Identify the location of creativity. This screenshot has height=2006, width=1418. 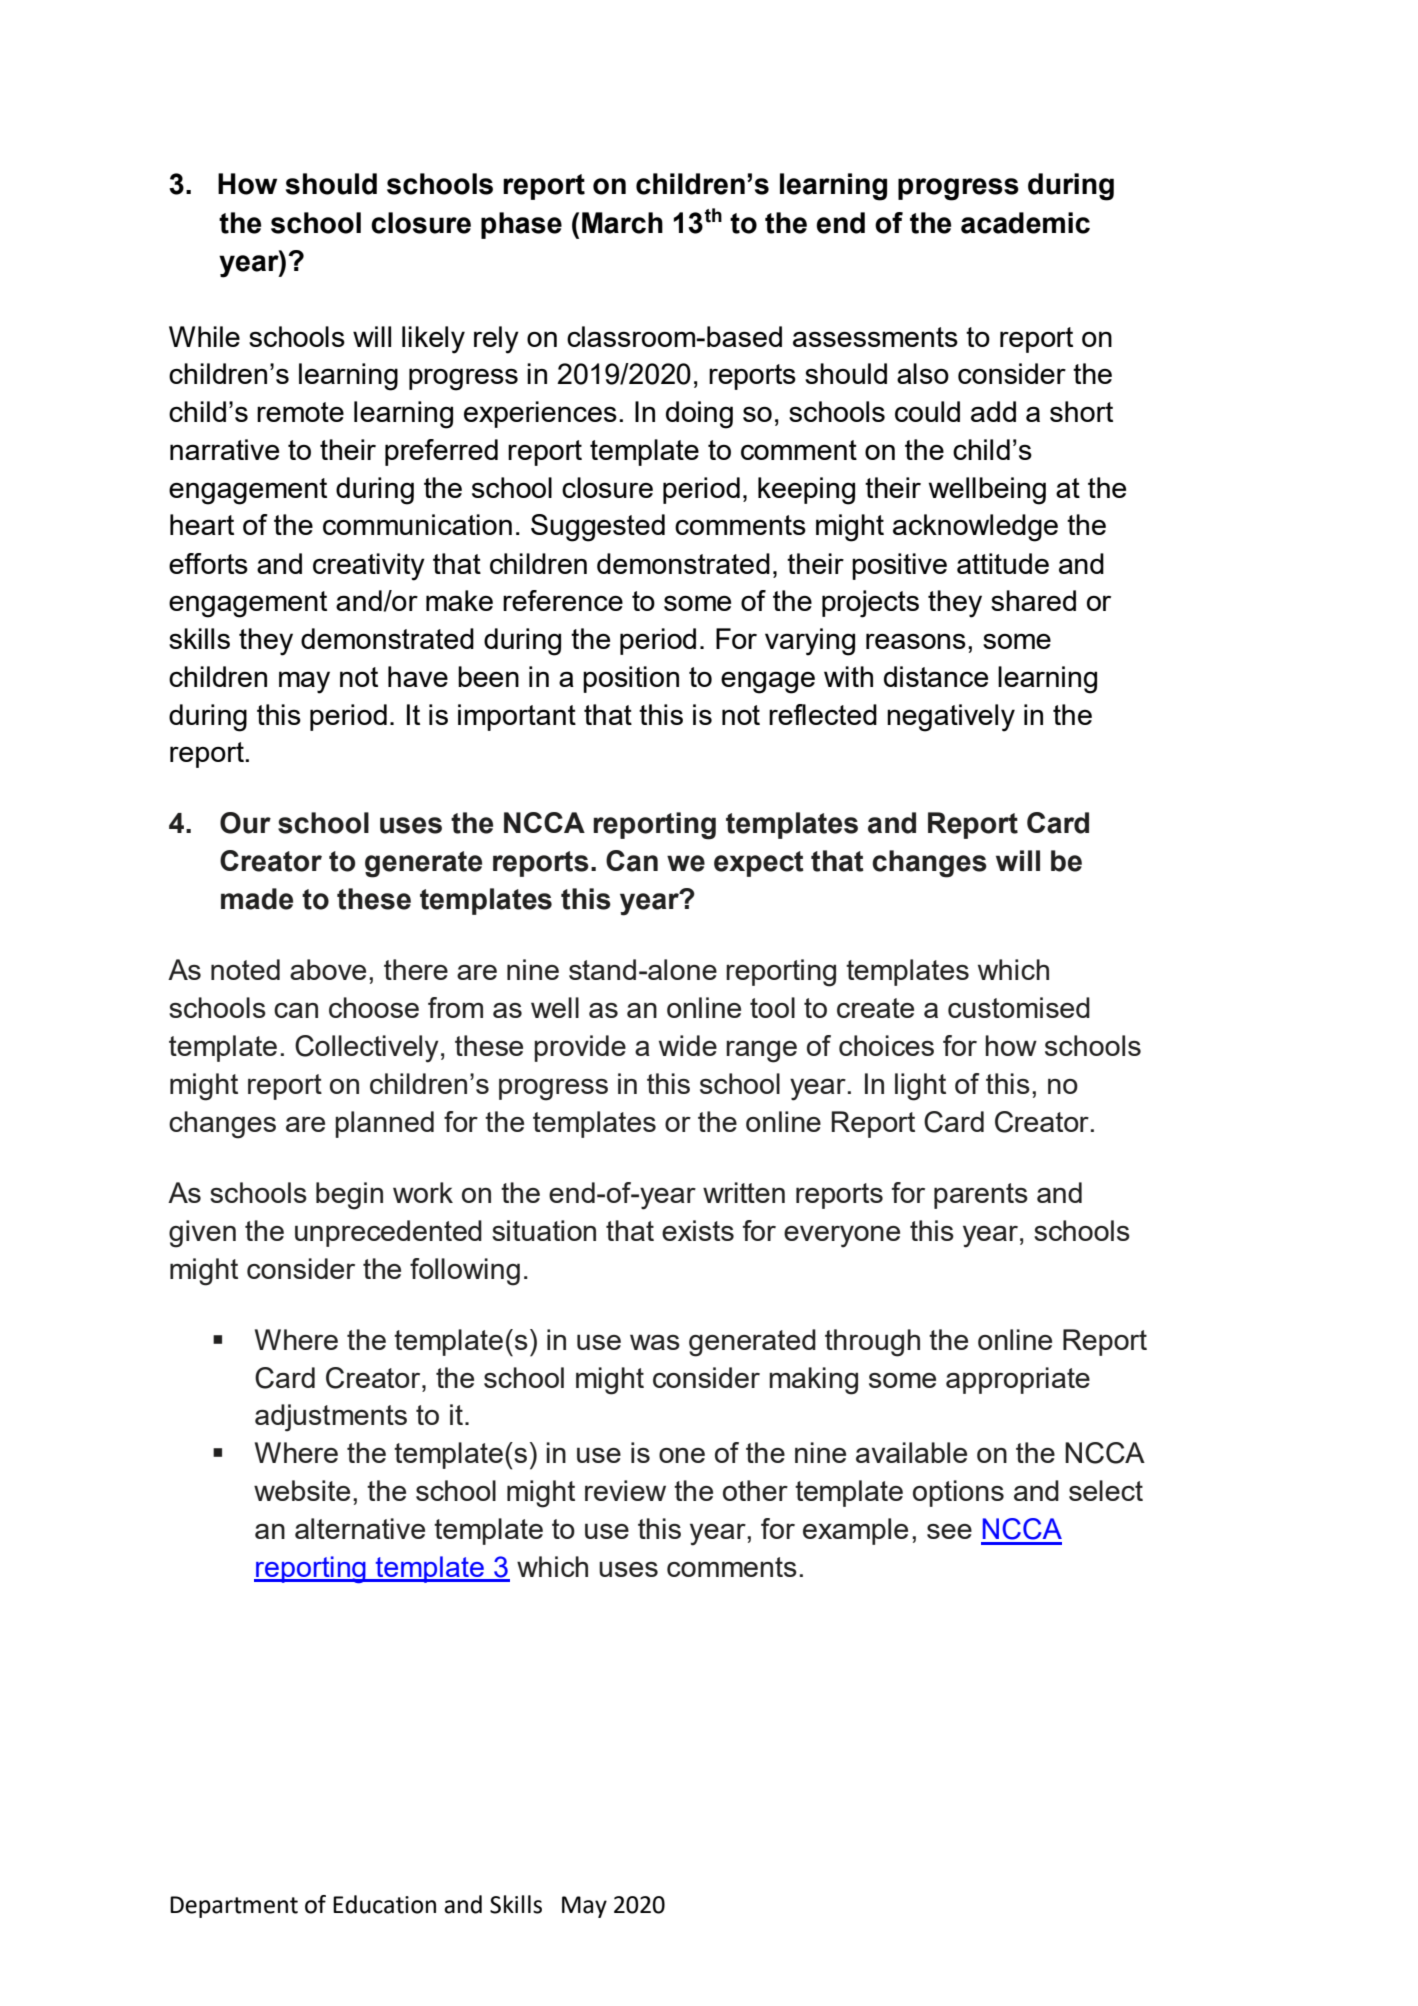
(369, 567).
